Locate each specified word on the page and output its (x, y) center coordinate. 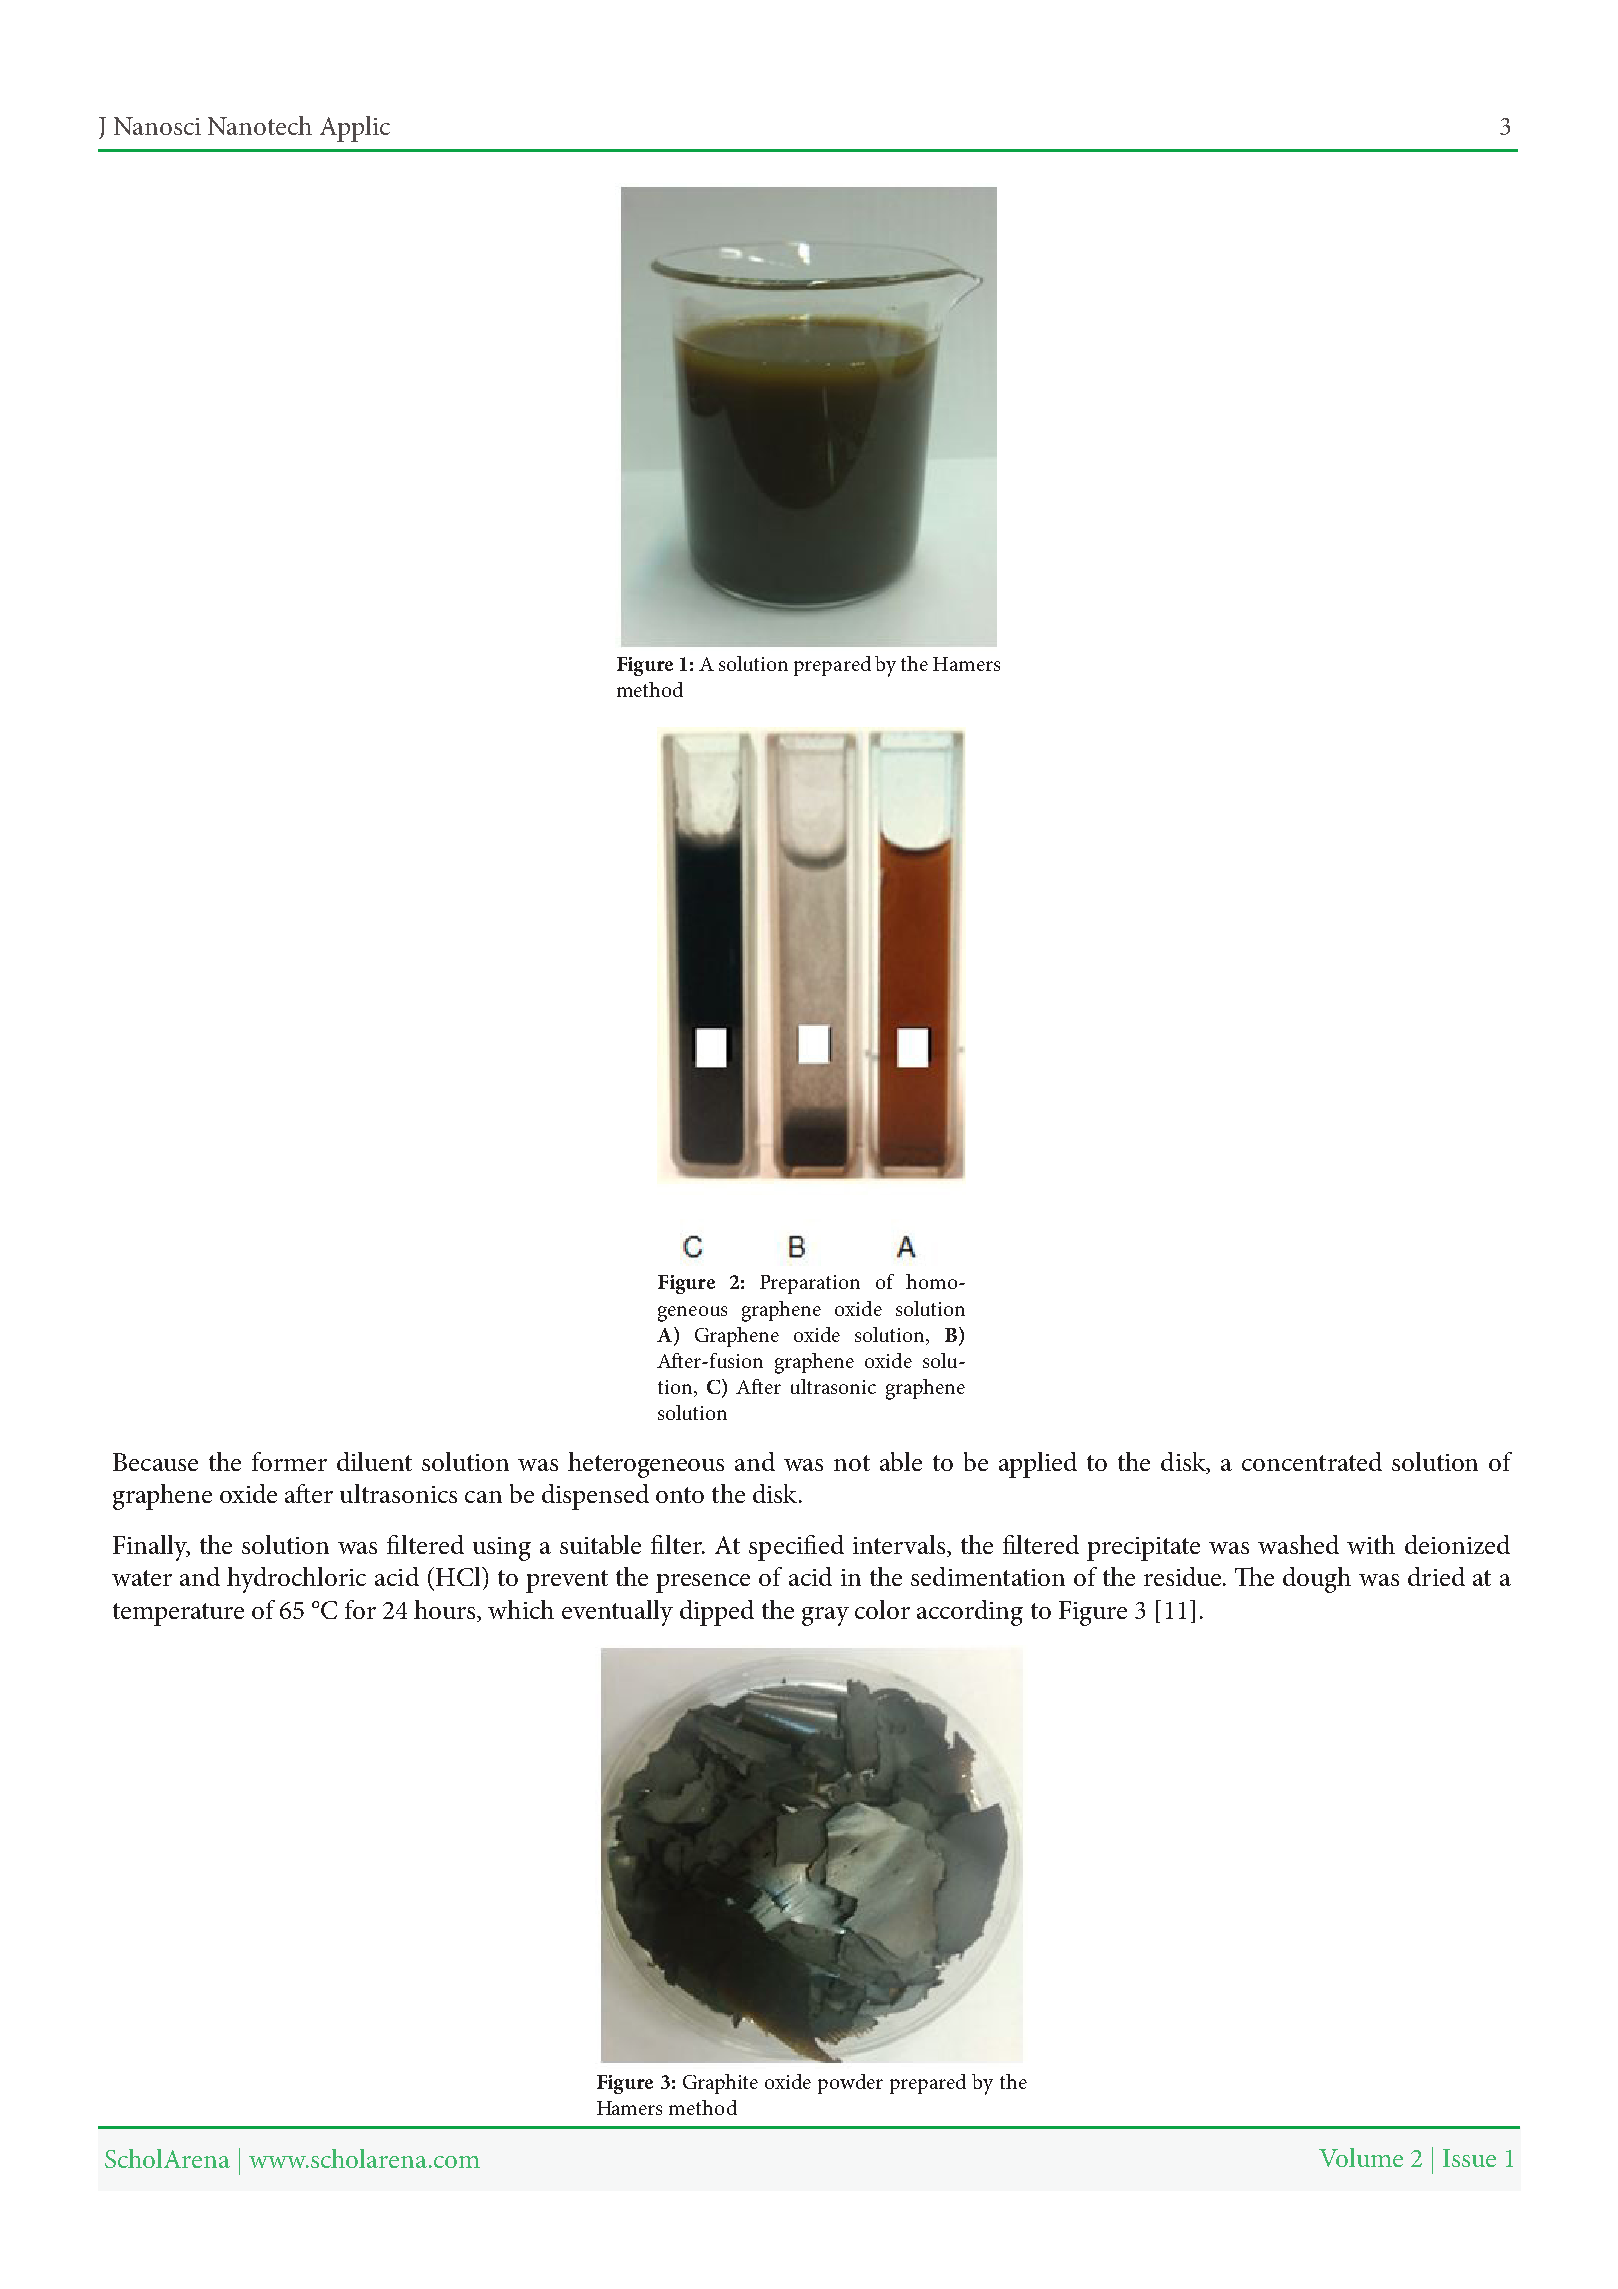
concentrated (1312, 1461)
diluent (374, 1461)
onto (680, 1495)
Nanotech (260, 125)
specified (796, 1548)
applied (1038, 1465)
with (1371, 1544)
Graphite (720, 2084)
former (289, 1461)
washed (1298, 1544)
